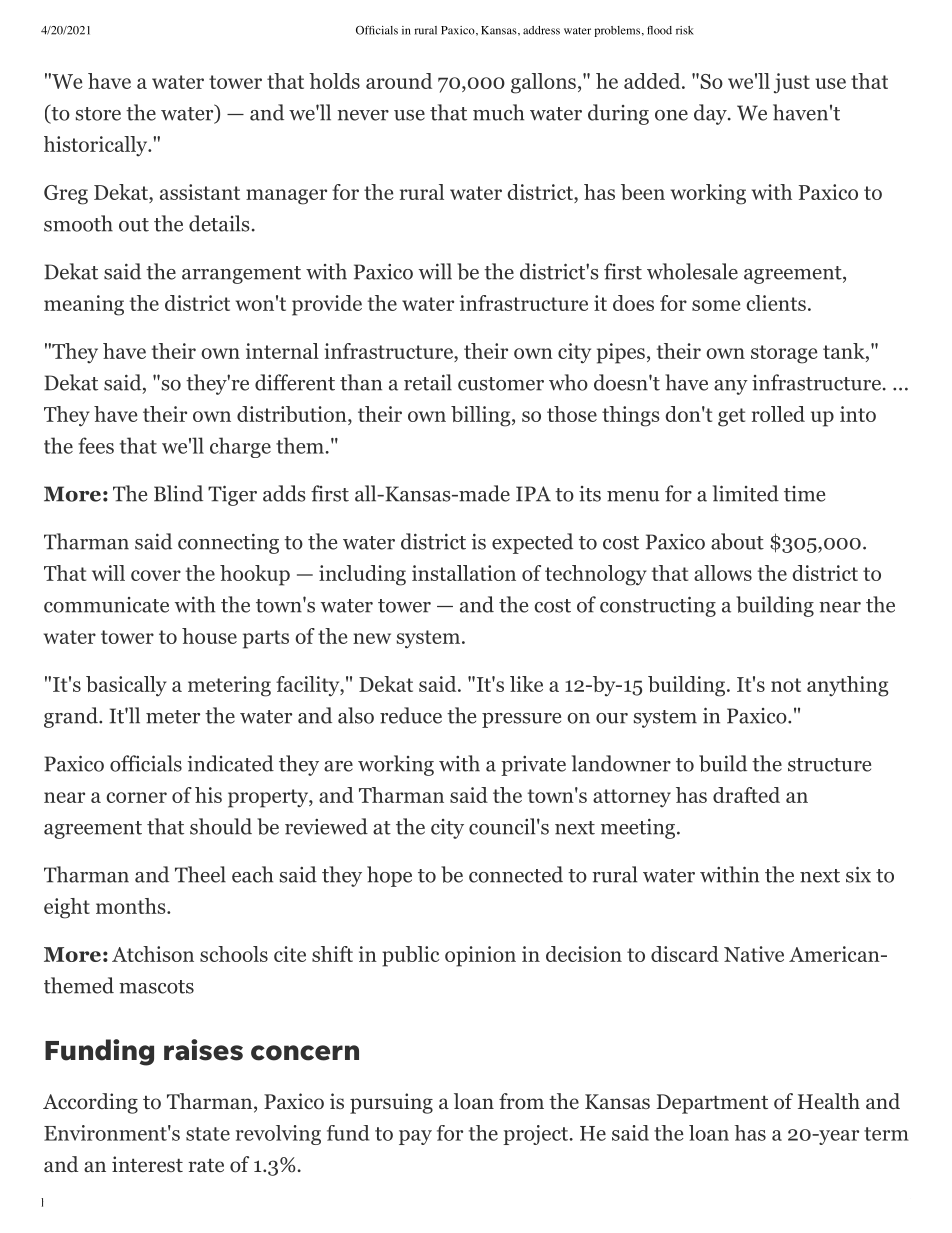  What do you see at coordinates (776, 303) in the page?
I see `clients` at bounding box center [776, 303].
